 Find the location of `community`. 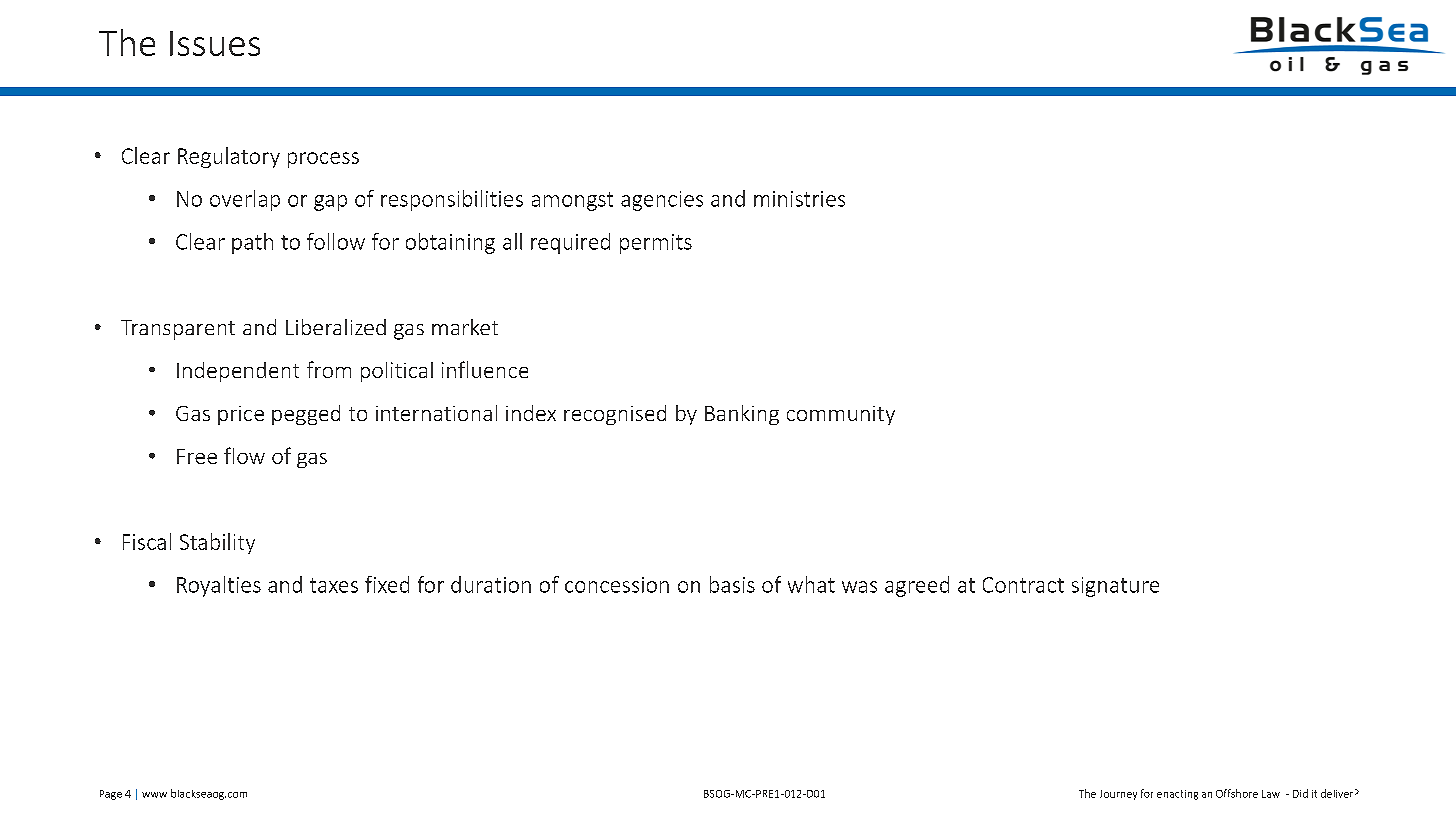

community is located at coordinates (841, 415).
